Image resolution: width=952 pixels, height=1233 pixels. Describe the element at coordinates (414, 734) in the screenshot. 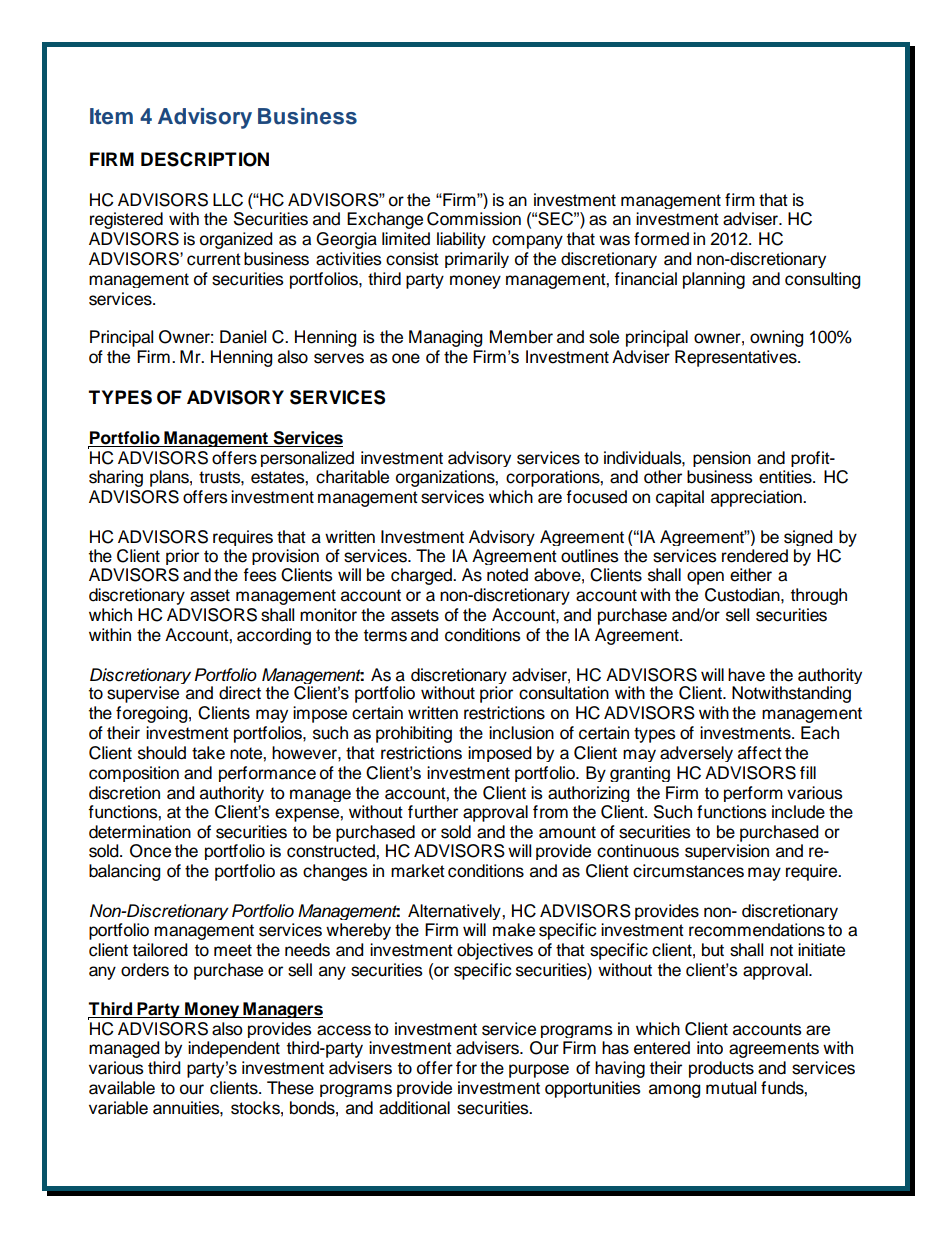

I see `prohibiting` at that location.
